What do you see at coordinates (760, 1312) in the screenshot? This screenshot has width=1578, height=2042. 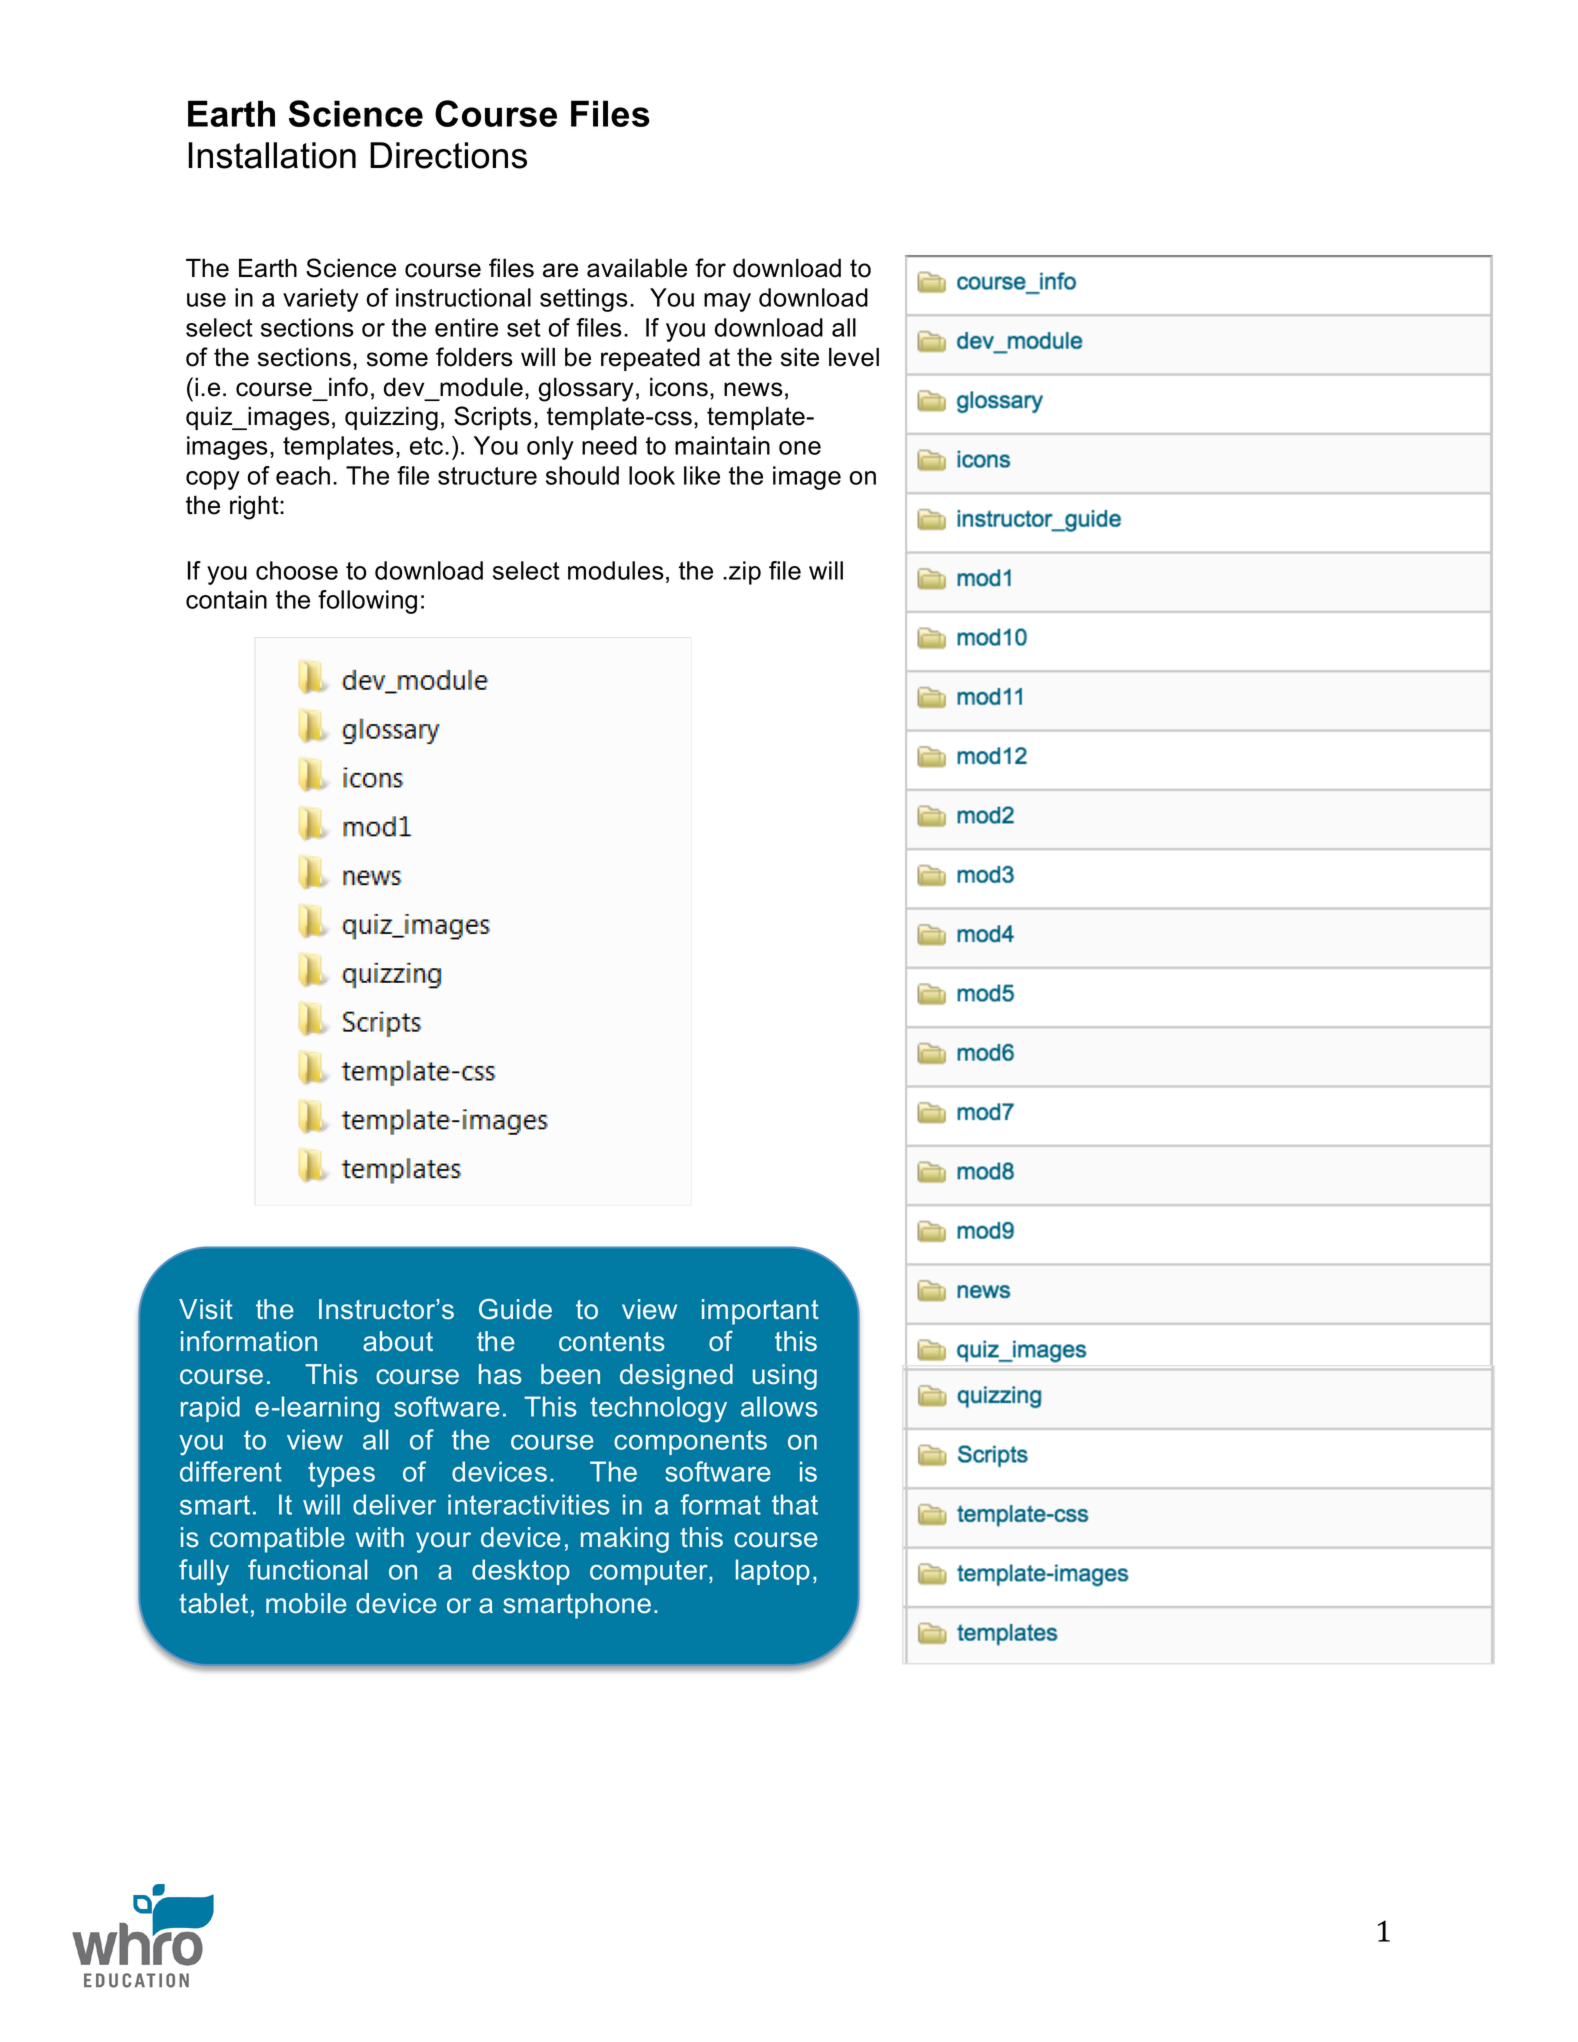 I see `important` at bounding box center [760, 1312].
